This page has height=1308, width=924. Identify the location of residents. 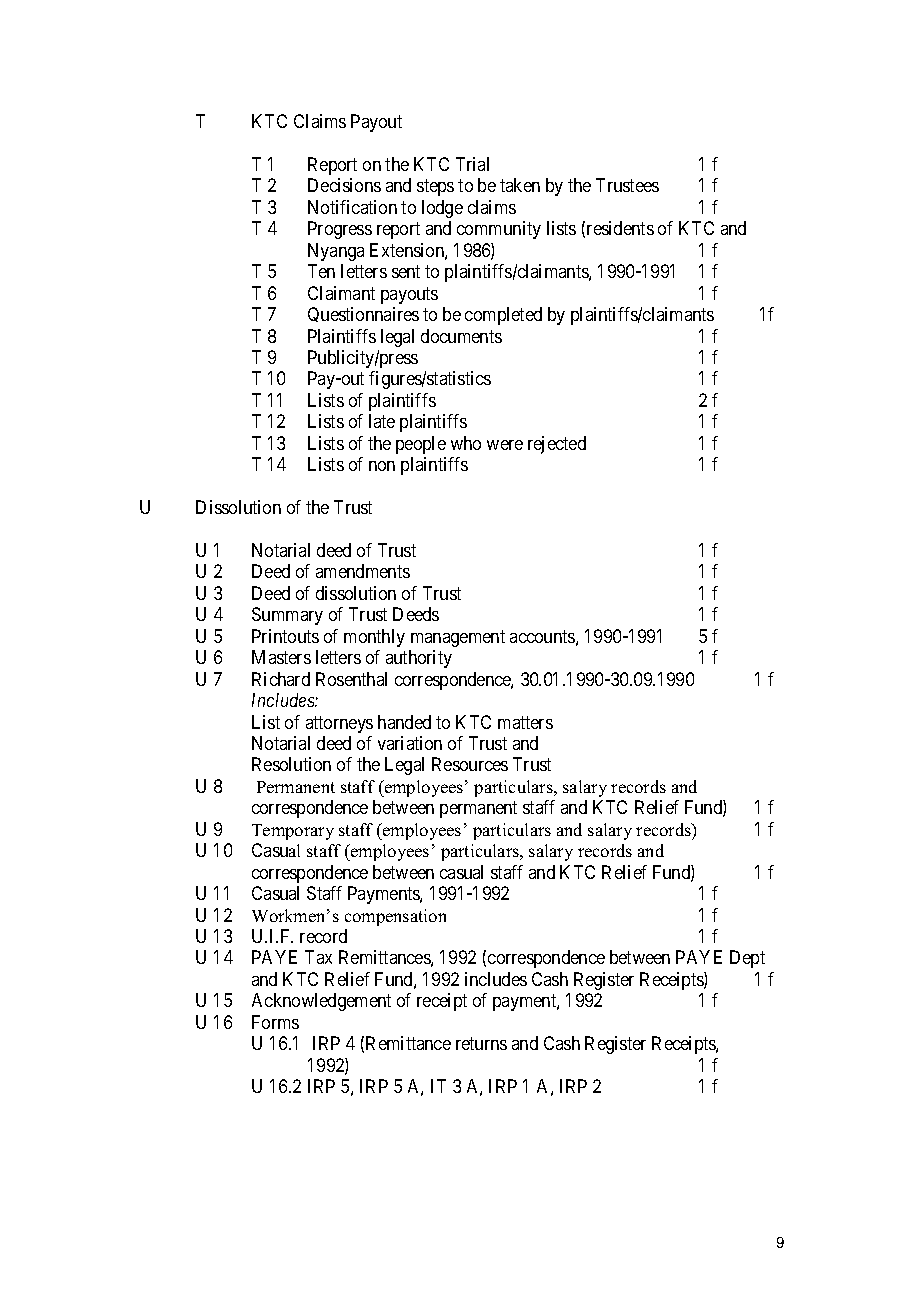
(620, 228).
